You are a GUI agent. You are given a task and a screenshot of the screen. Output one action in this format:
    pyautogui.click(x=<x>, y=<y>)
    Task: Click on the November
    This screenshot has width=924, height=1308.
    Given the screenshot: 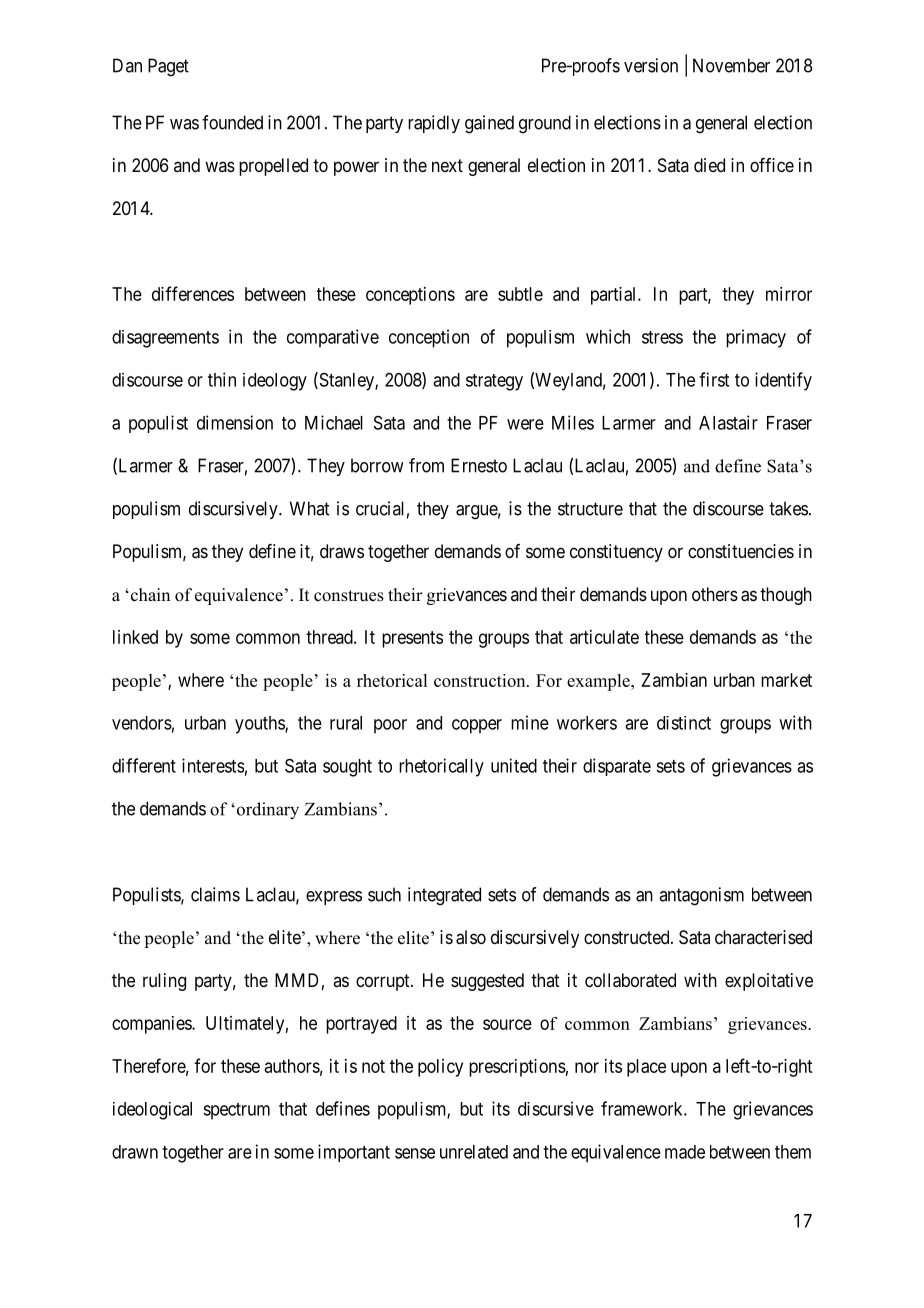 What is the action you would take?
    pyautogui.click(x=731, y=65)
